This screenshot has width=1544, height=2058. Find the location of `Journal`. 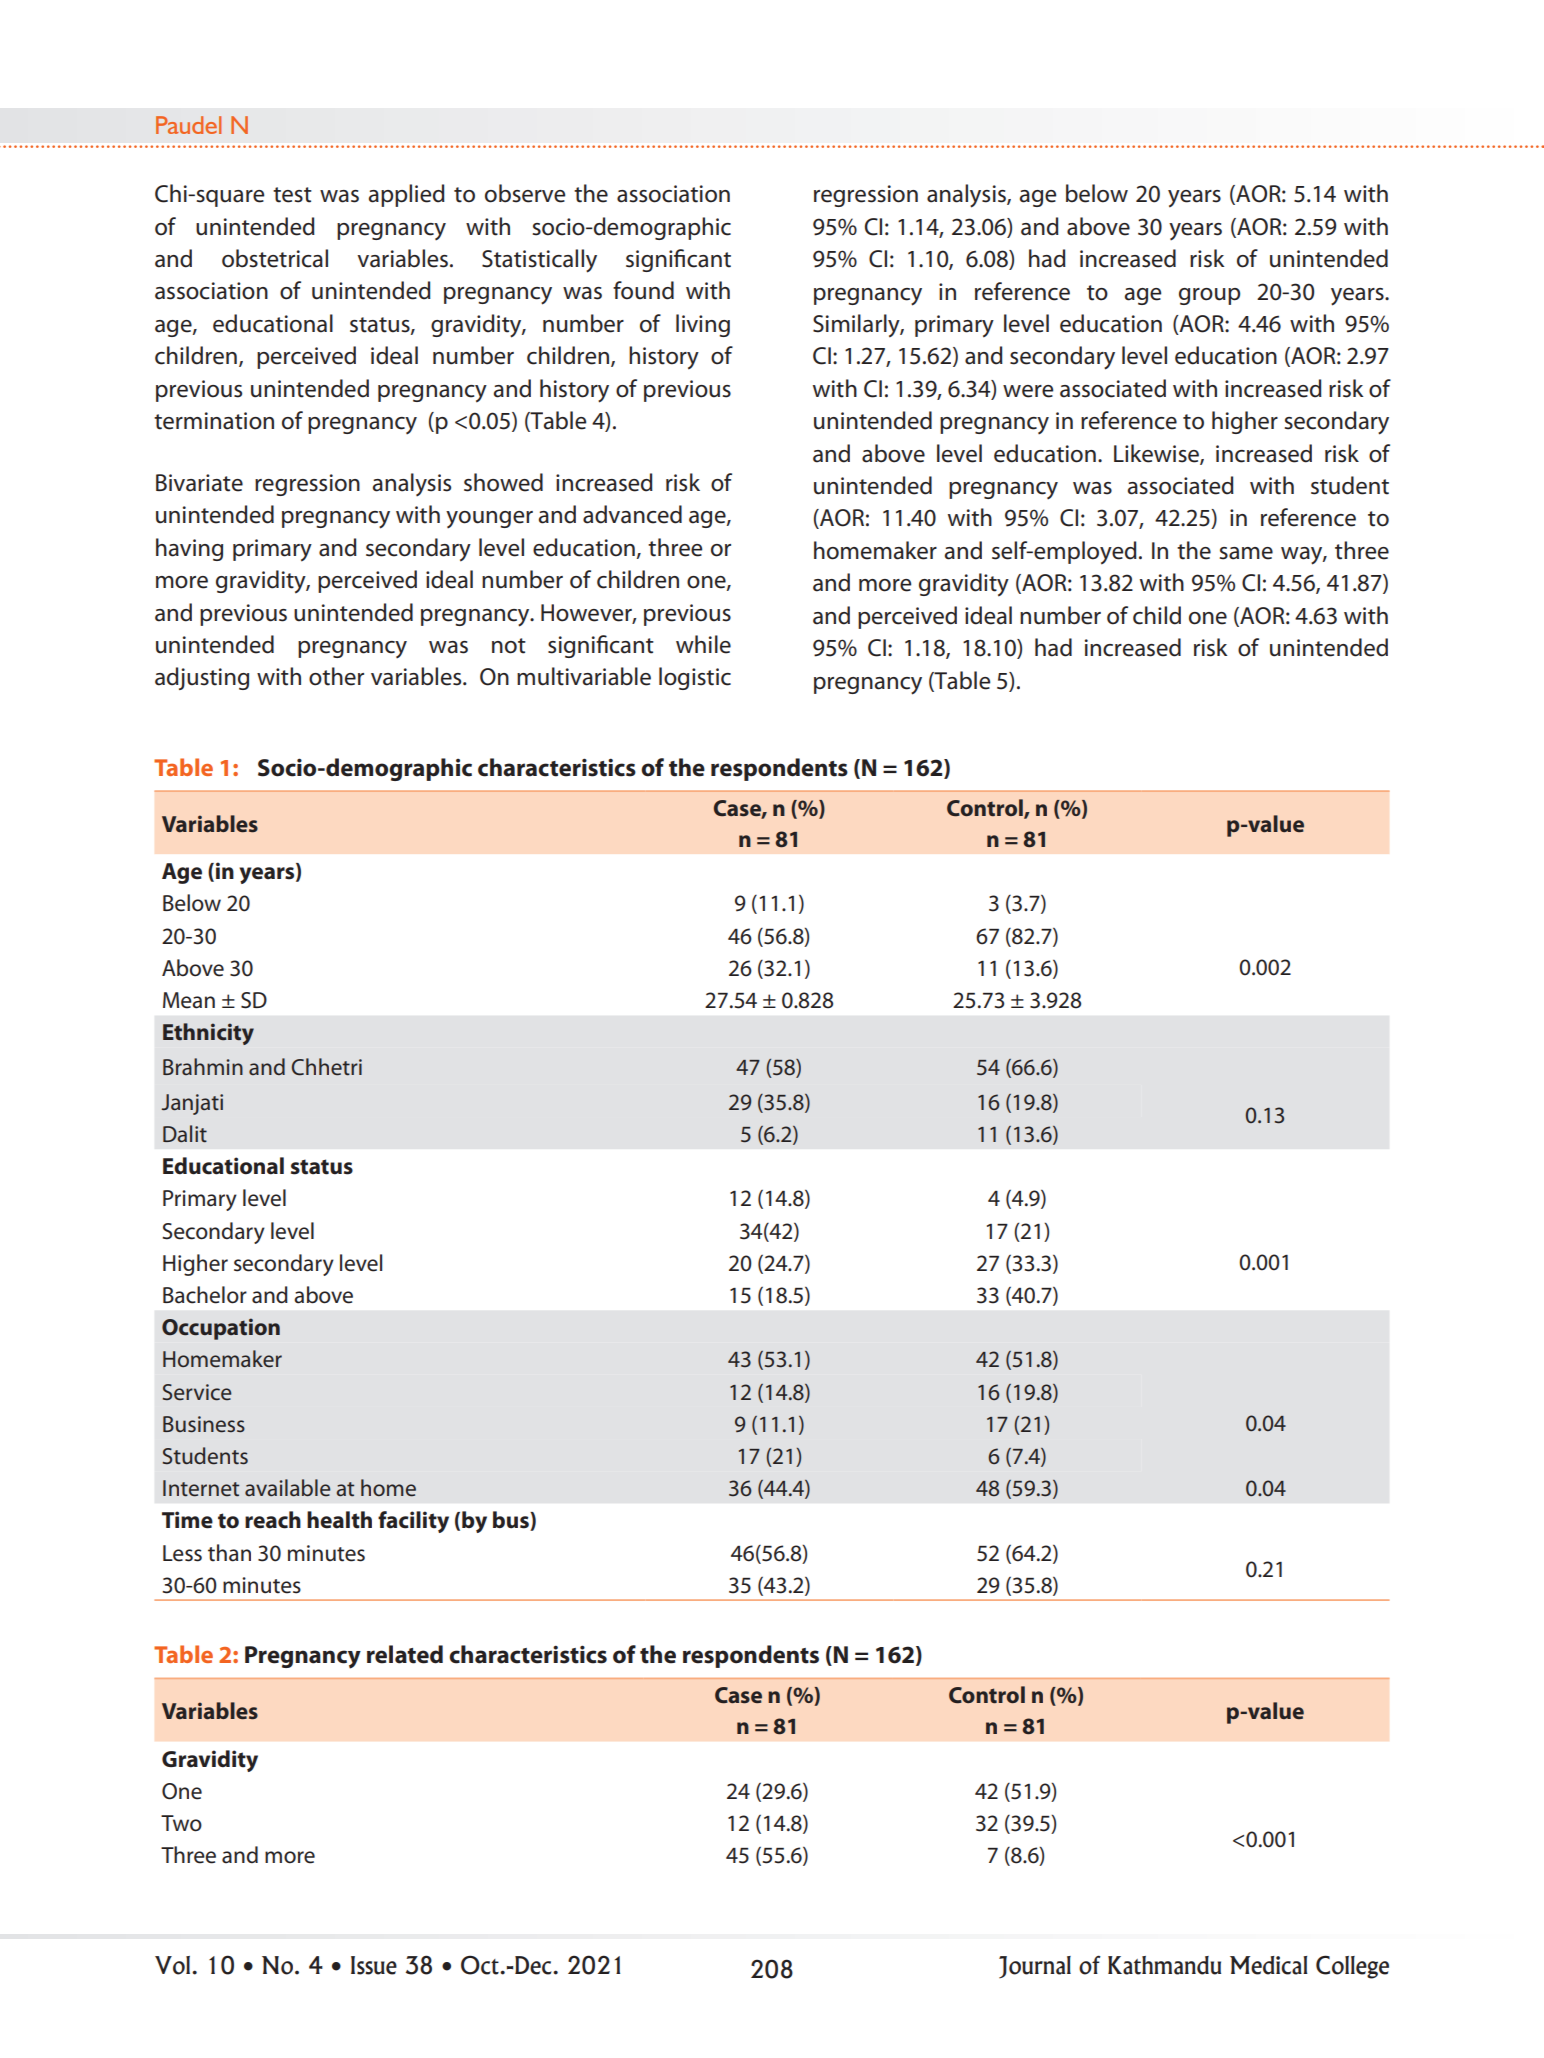

Journal is located at coordinates (1035, 1967).
